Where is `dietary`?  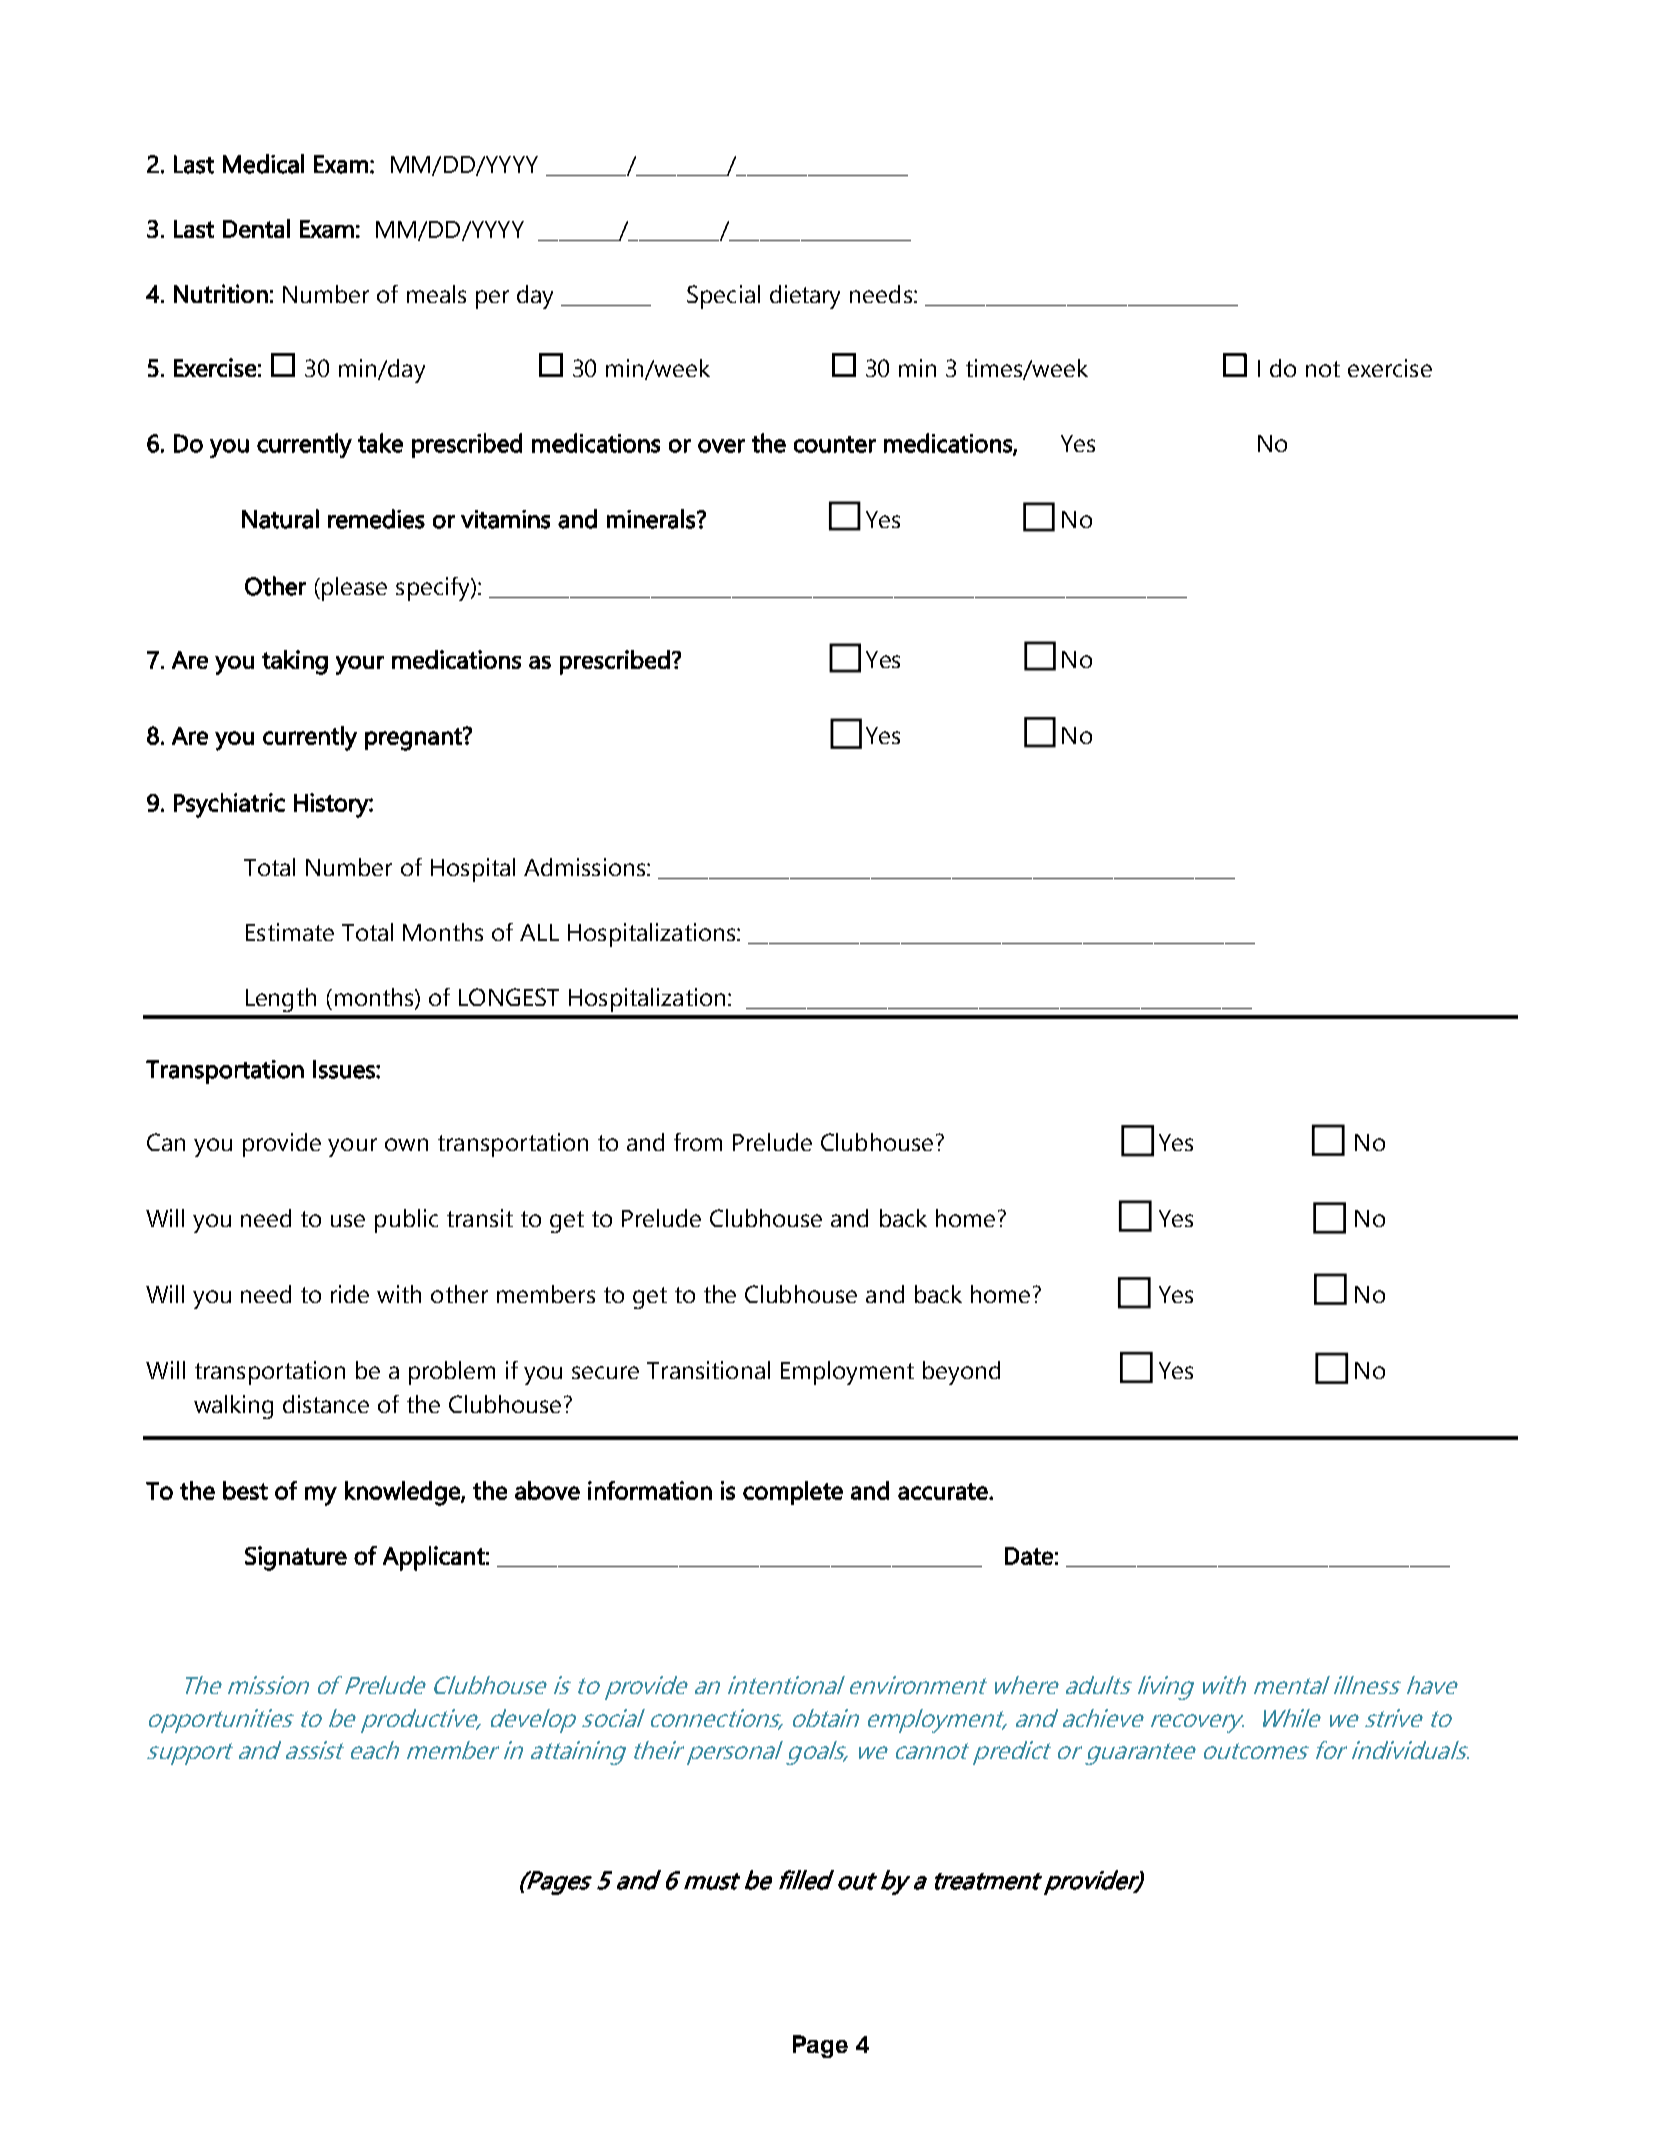 dietary is located at coordinates (805, 297).
